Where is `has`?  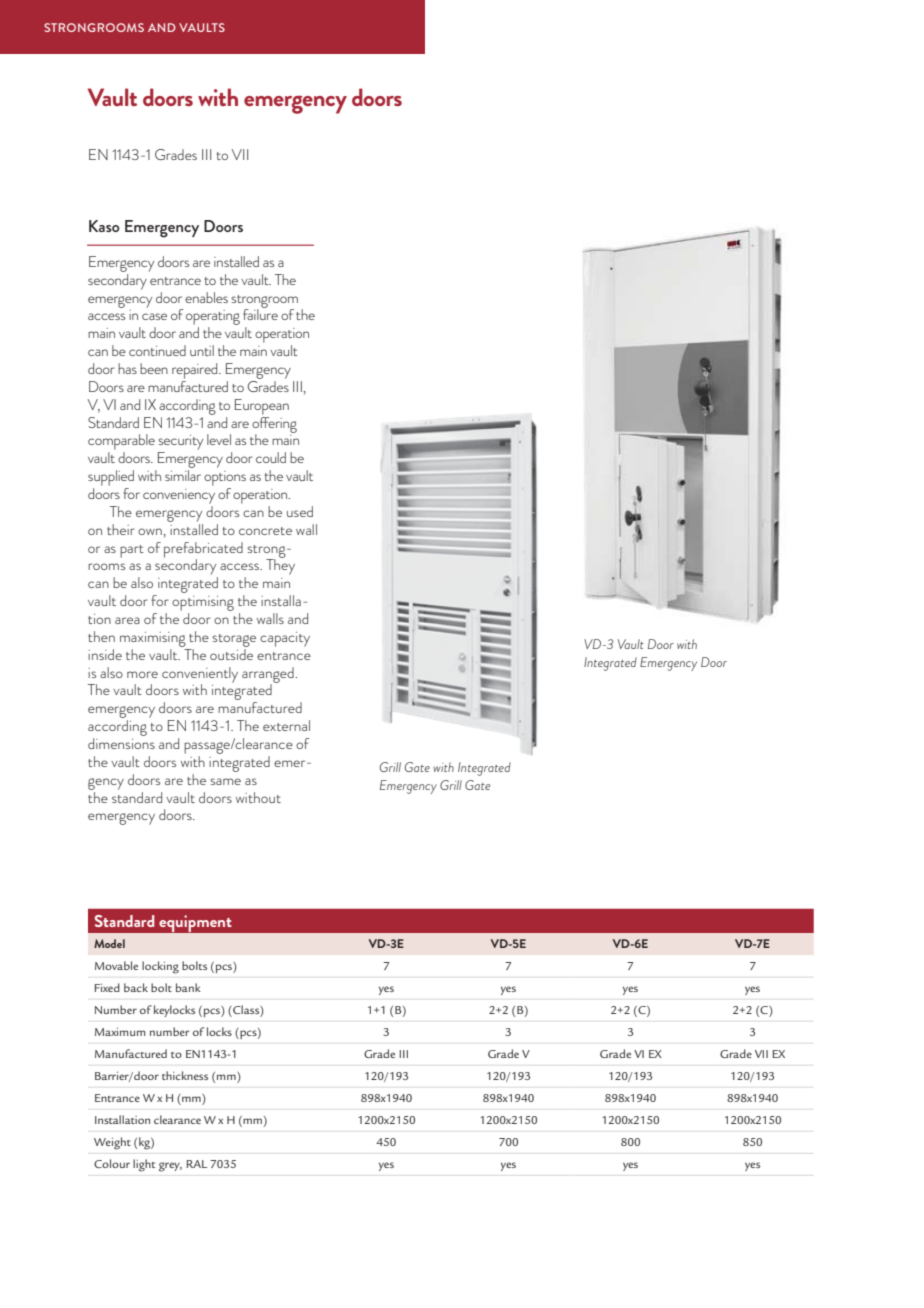
has is located at coordinates (127, 368).
